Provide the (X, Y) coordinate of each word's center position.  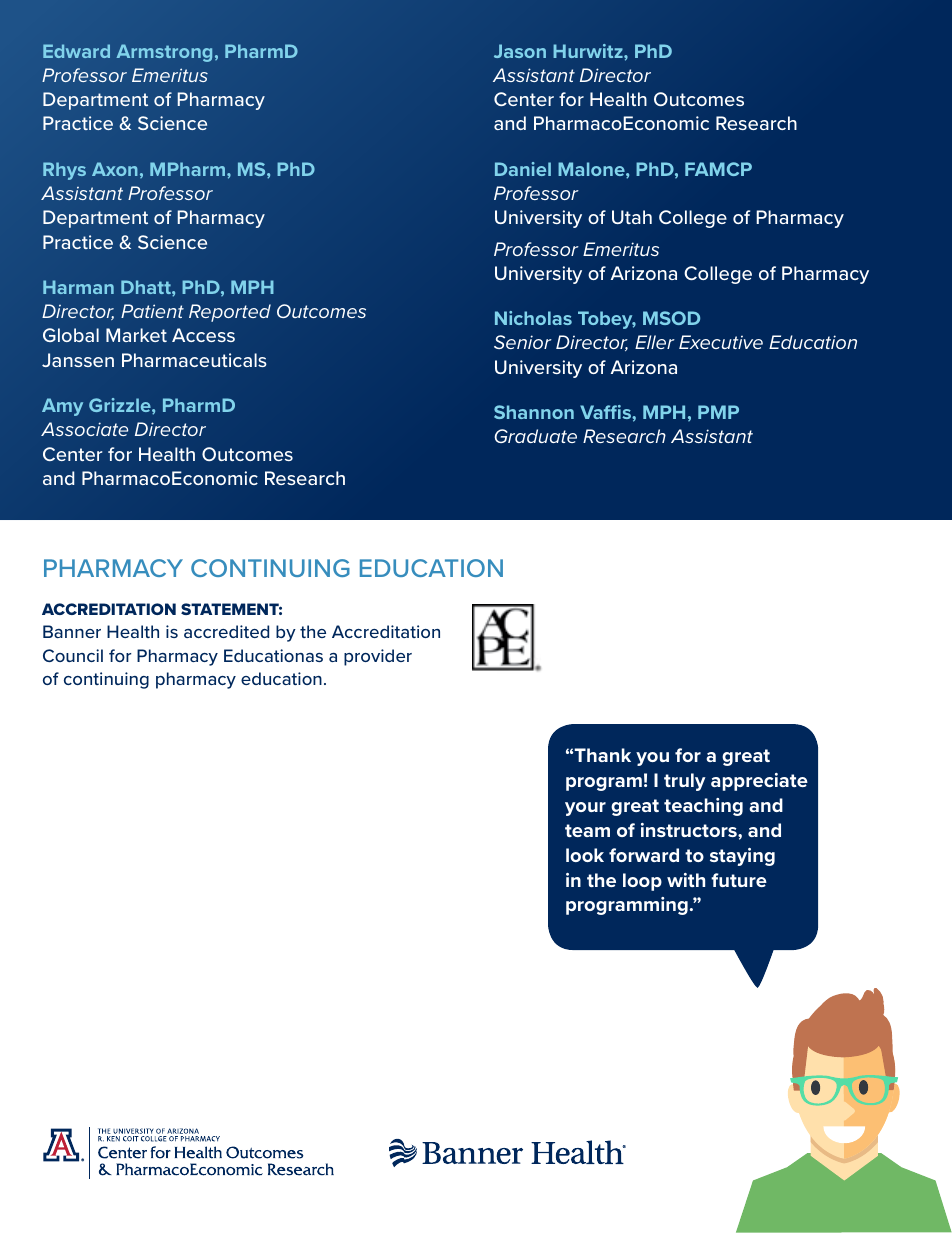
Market (136, 335)
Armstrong (164, 53)
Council (73, 655)
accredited (226, 631)
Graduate (535, 436)
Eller (655, 342)
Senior (523, 342)
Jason (520, 51)
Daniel (523, 169)
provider (378, 657)
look (585, 855)
